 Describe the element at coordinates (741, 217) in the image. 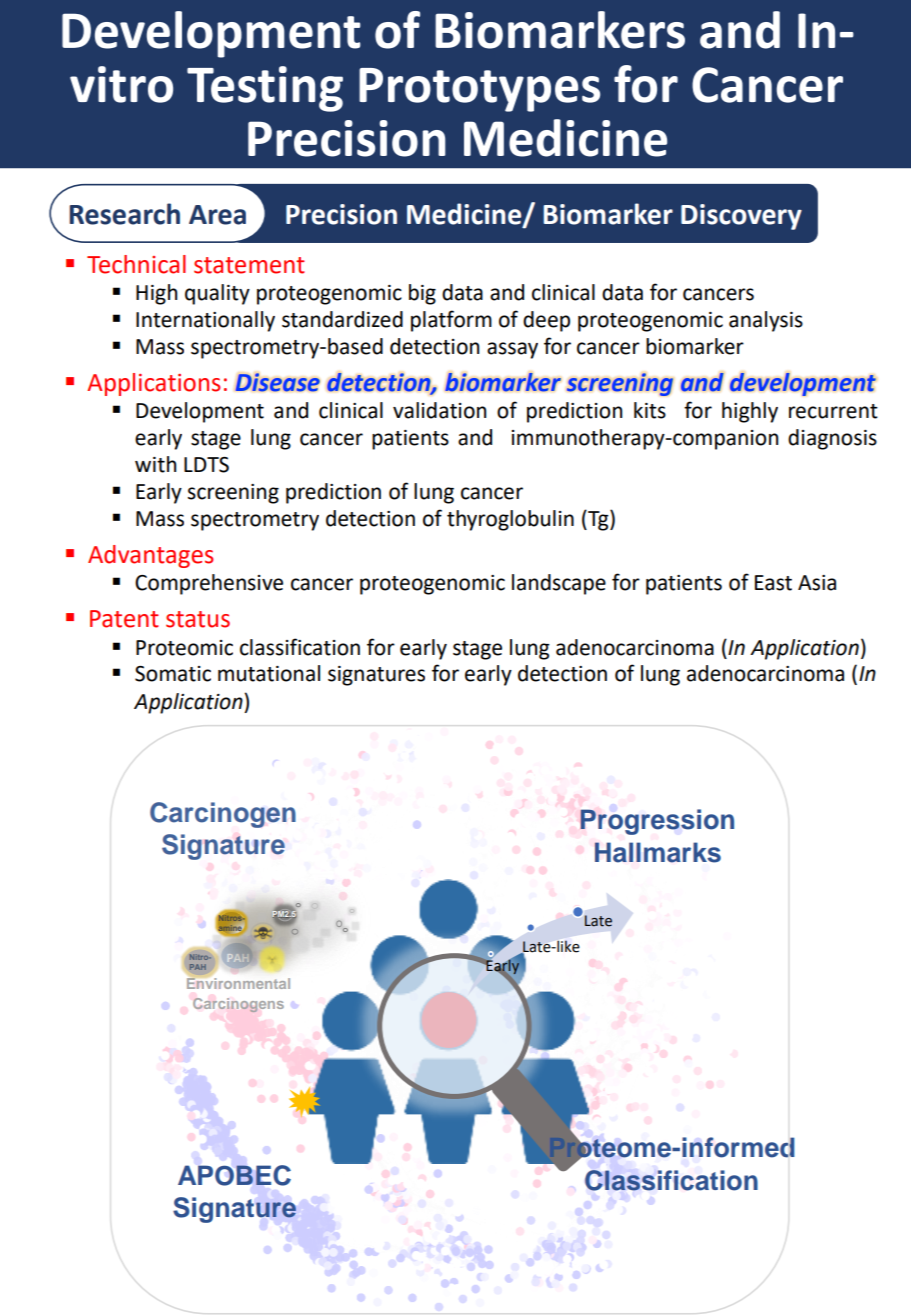

I see `Discovery` at that location.
